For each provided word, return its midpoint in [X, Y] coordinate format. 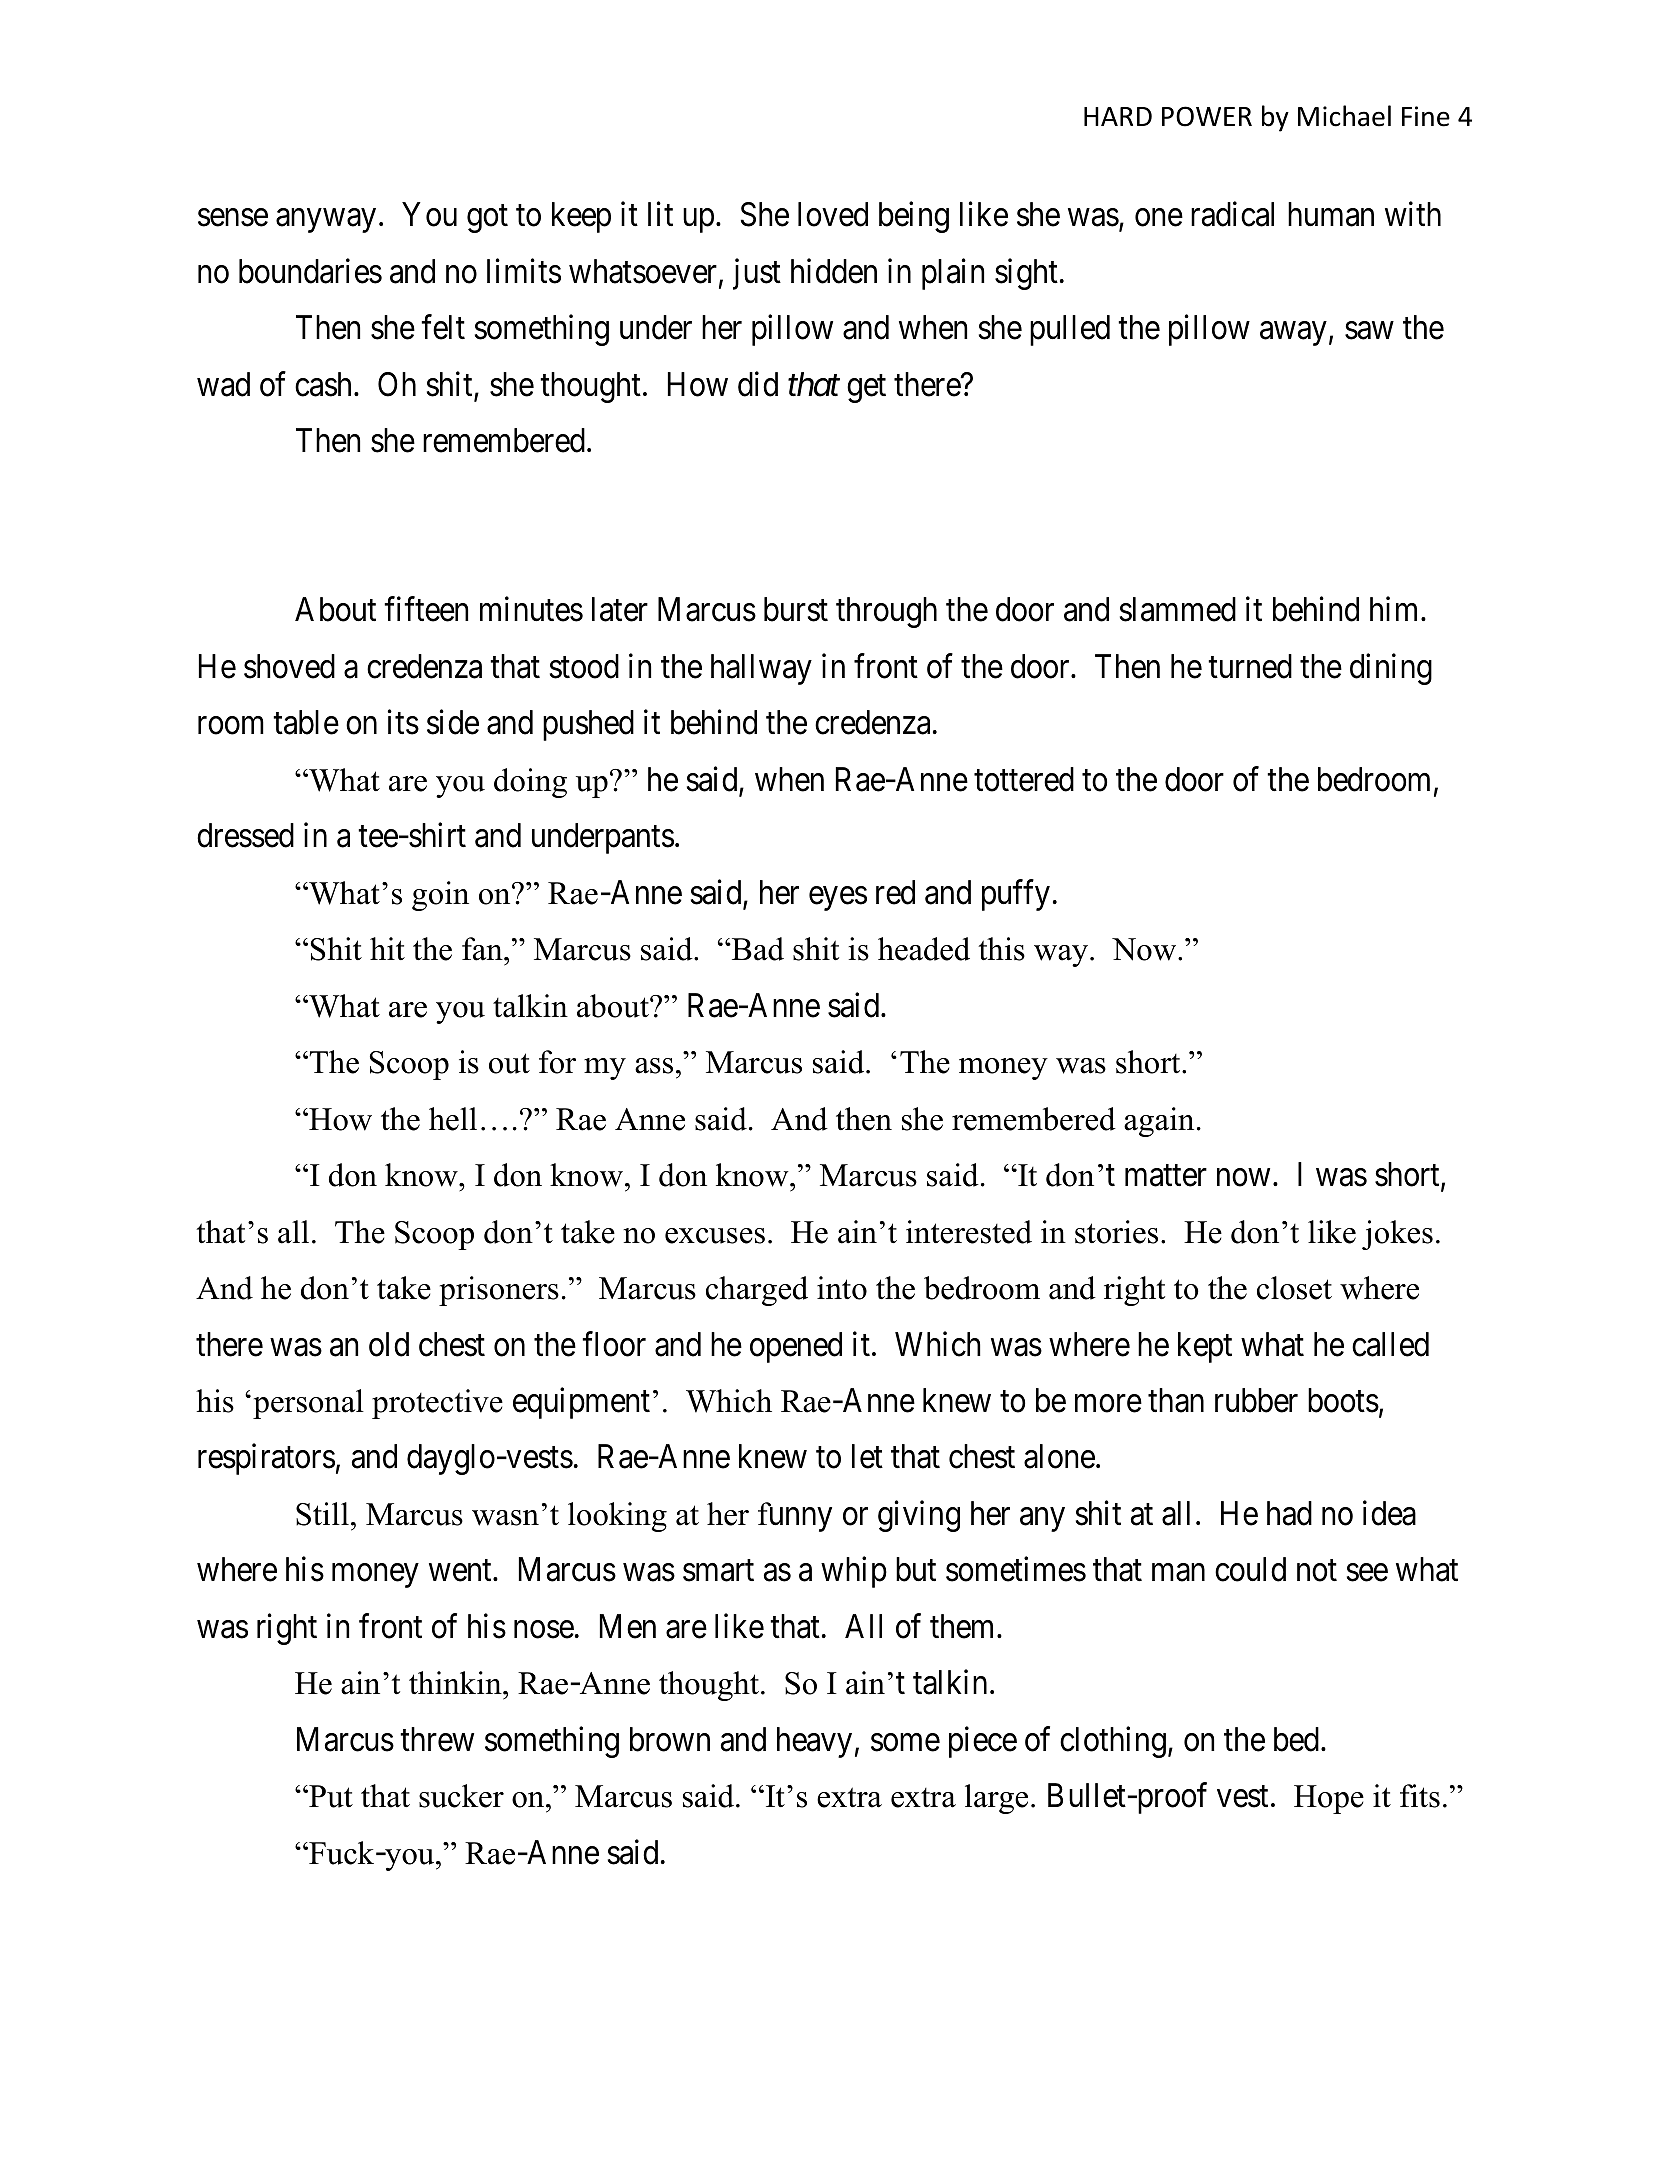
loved [833, 214]
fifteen [426, 609]
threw [437, 1739]
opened [796, 1347]
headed [924, 949]
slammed [1178, 609]
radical [1232, 214]
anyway [326, 221]
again [1159, 1122]
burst [796, 609]
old [389, 1344]
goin [440, 896]
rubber [1256, 1400]
